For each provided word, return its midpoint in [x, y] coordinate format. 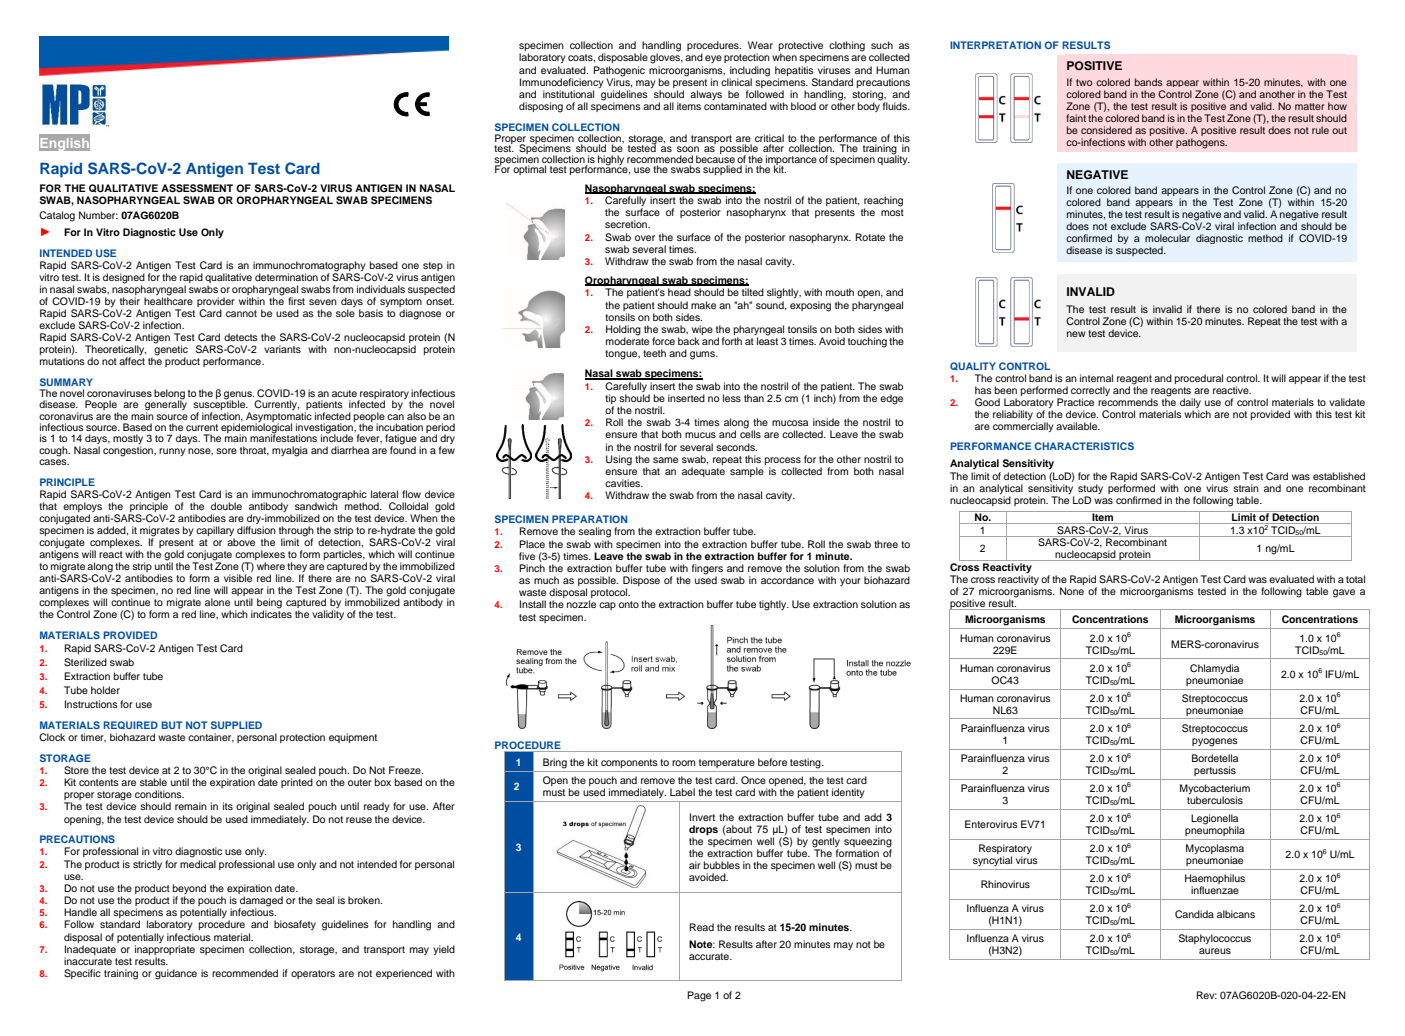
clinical [736, 82]
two [1084, 82]
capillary [215, 532]
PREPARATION [589, 519]
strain [1246, 488]
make [703, 305]
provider [216, 303]
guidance [176, 974]
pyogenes [1215, 742]
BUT [171, 725]
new [1076, 334]
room [683, 763]
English [64, 143]
